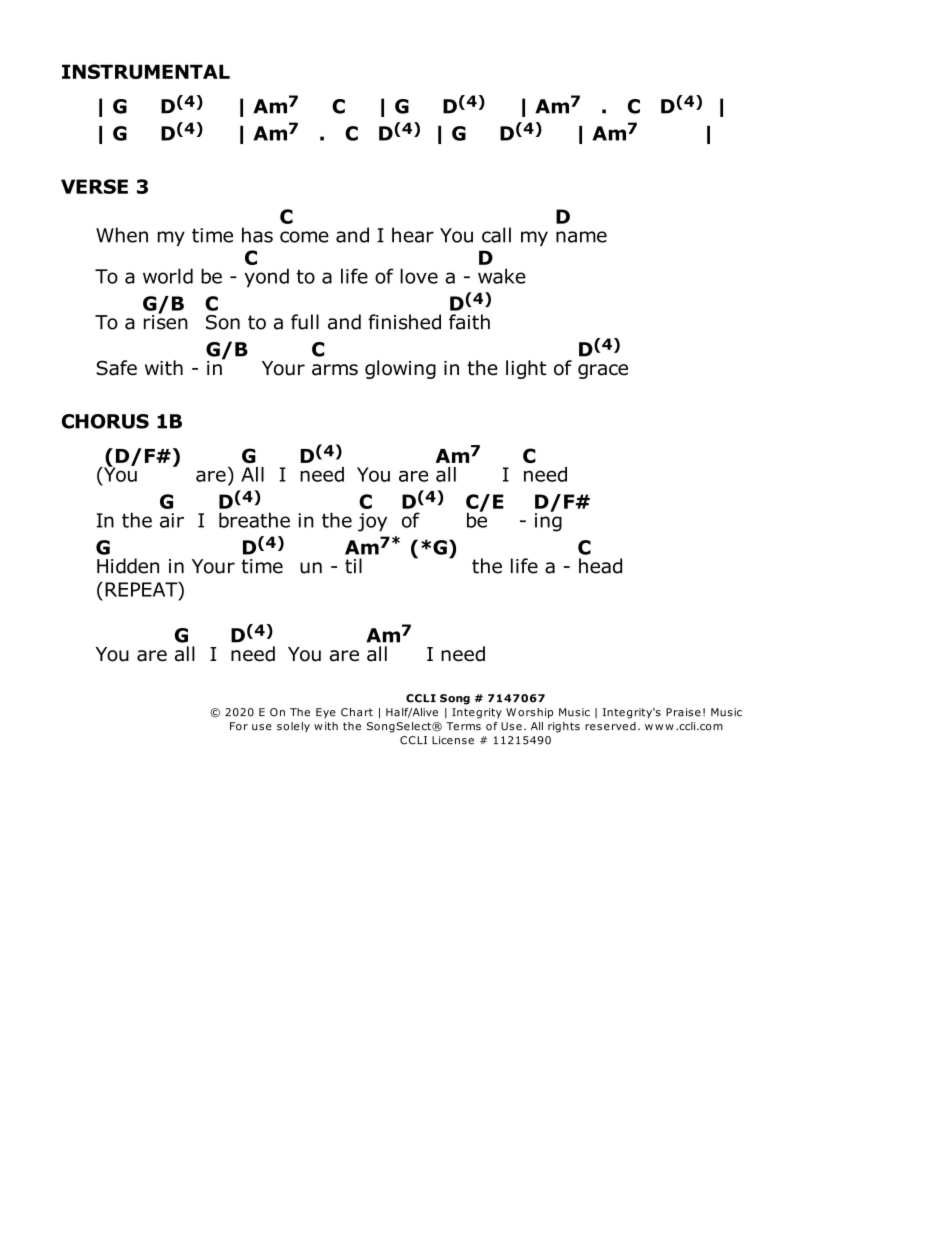 This image has height=1233, width=952. What do you see at coordinates (357, 712) in the image?
I see `Chart` at bounding box center [357, 712].
